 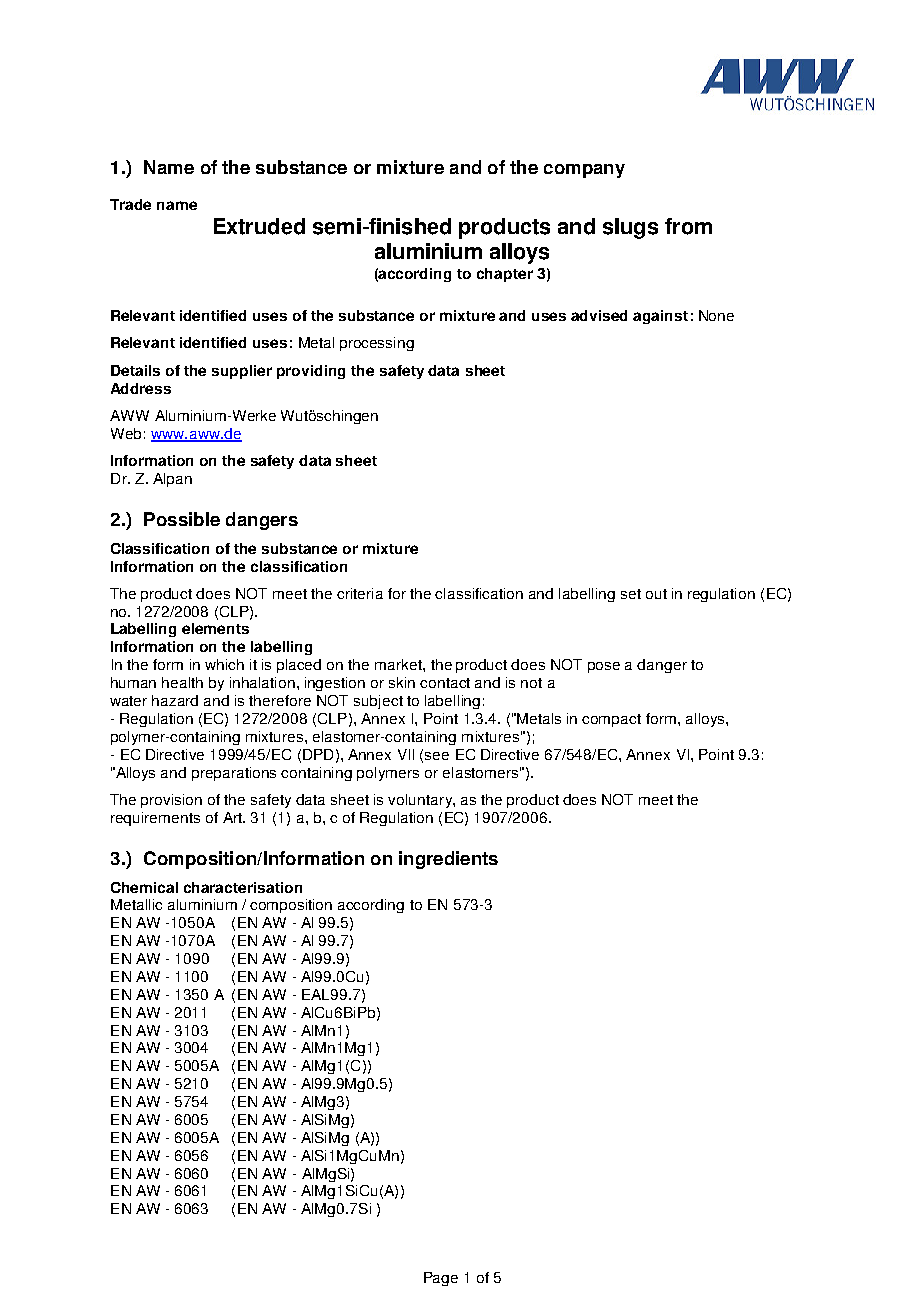 What do you see at coordinates (182, 519) in the page?
I see `Possible` at bounding box center [182, 519].
